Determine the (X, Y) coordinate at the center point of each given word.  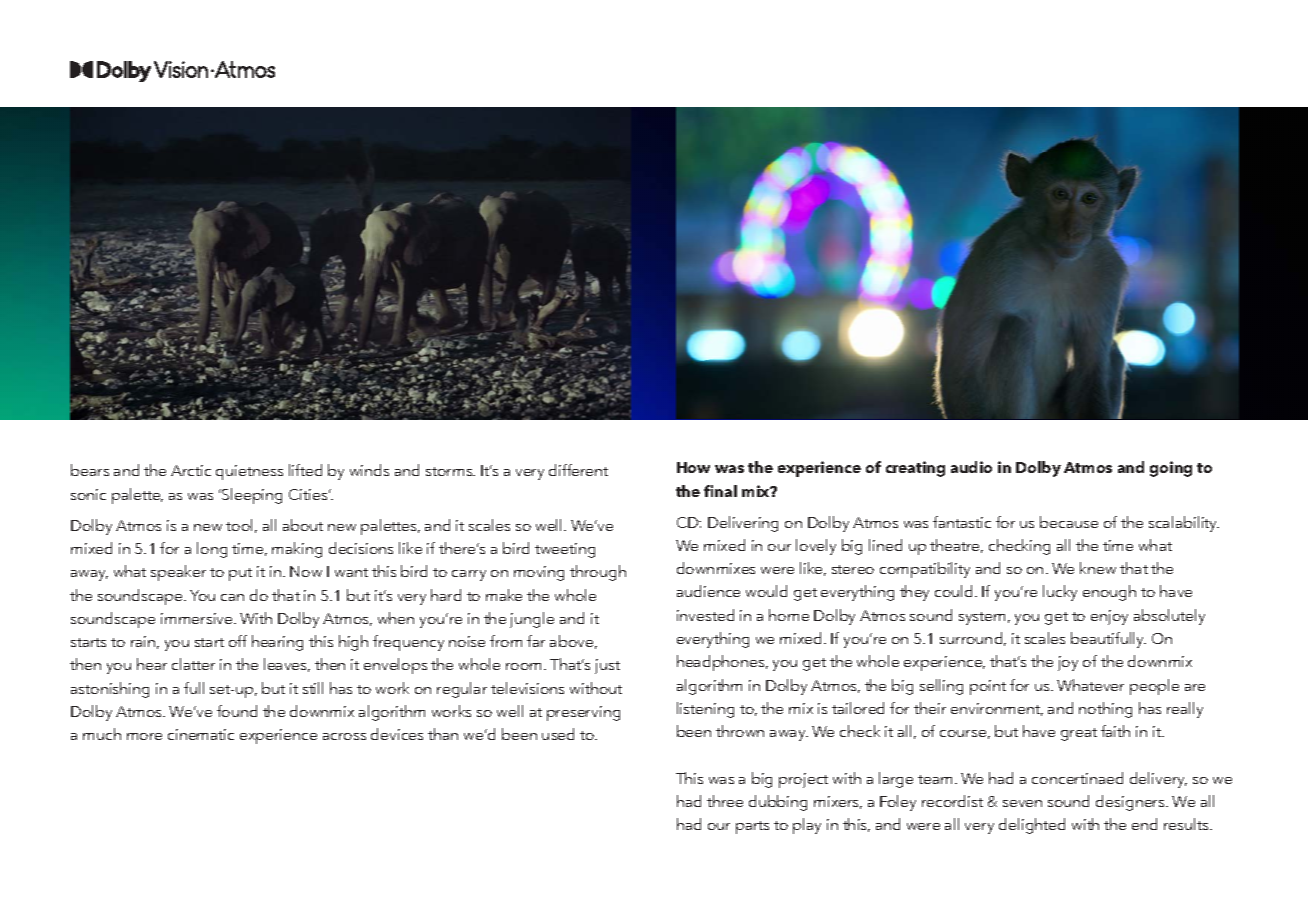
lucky (1060, 593)
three (725, 801)
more (144, 736)
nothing (1105, 710)
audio (971, 467)
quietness (249, 472)
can (232, 597)
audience (708, 591)
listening (705, 710)
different (578, 470)
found (237, 711)
